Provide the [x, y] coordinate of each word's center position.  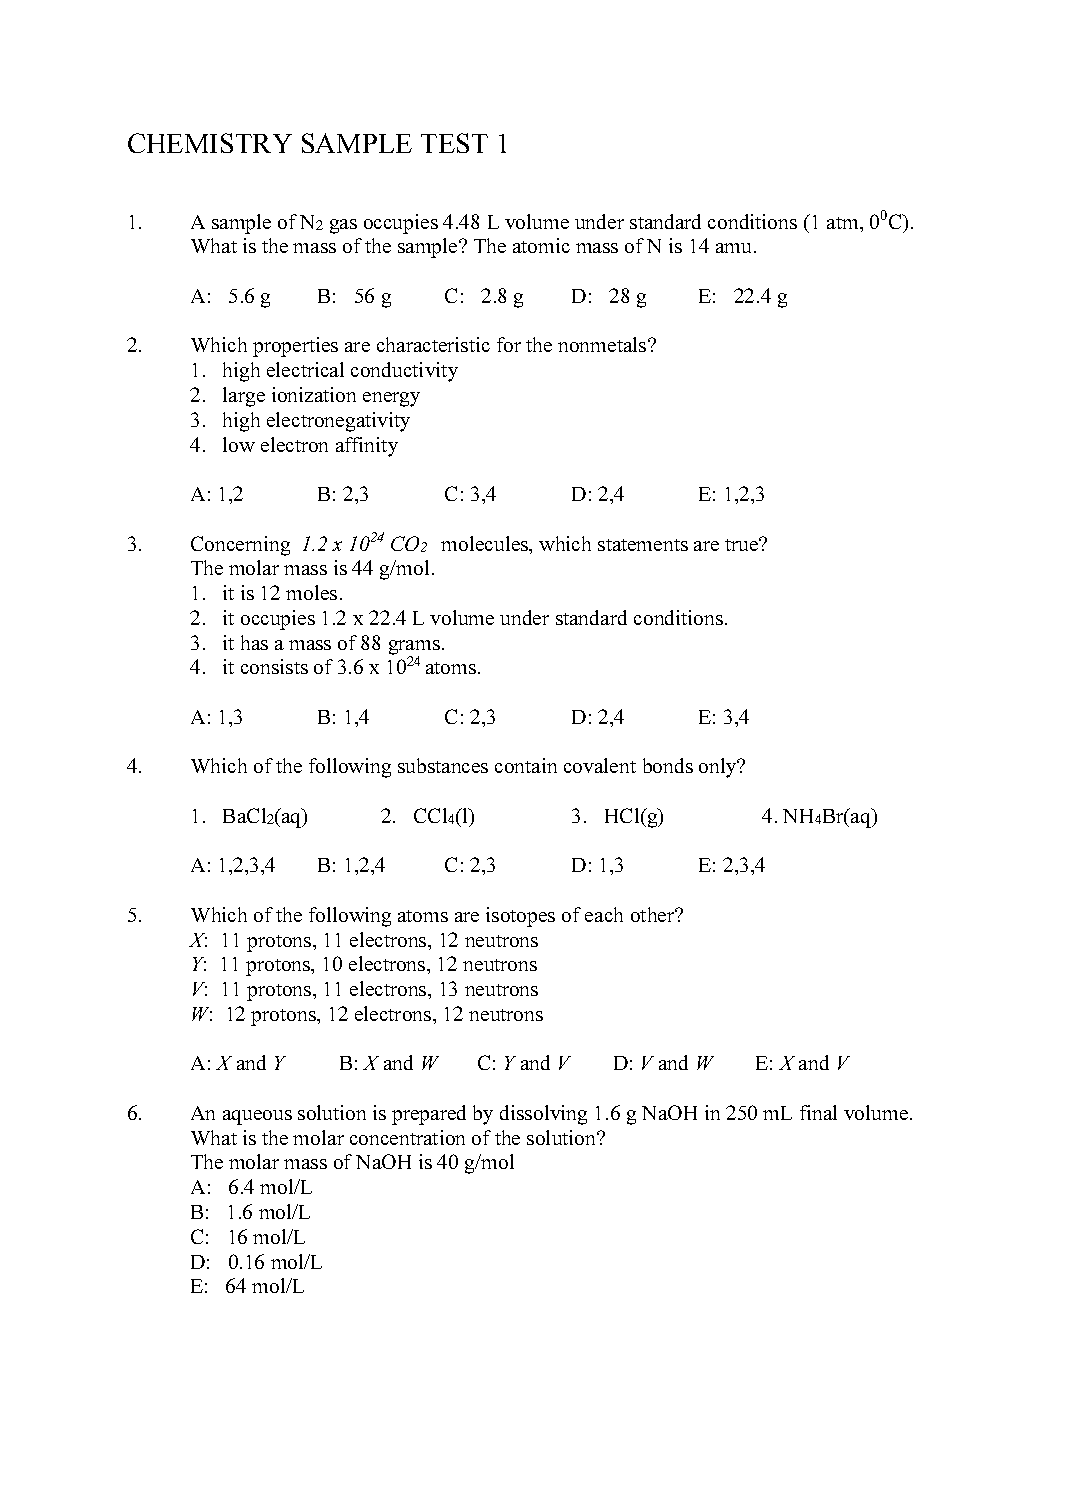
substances [443, 765]
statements [643, 545]
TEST [454, 143]
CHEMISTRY [210, 143]
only [719, 768]
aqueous [257, 1117]
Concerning [240, 546]
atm [844, 223]
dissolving [543, 1115]
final [818, 1112]
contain [526, 765]
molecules [486, 545]
